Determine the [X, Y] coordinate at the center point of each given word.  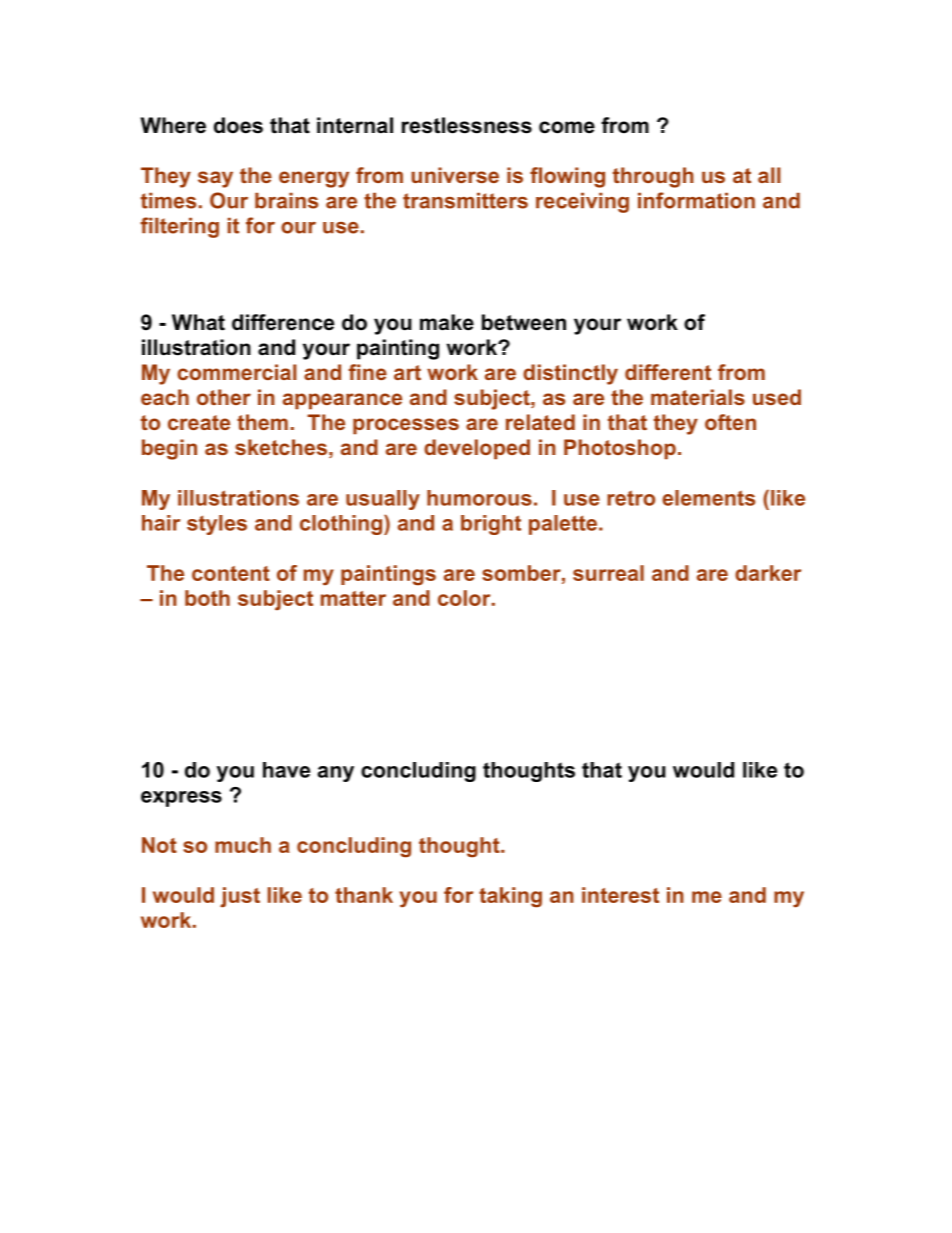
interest [620, 895]
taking [510, 897]
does [238, 125]
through [653, 177]
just [240, 897]
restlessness [467, 125]
